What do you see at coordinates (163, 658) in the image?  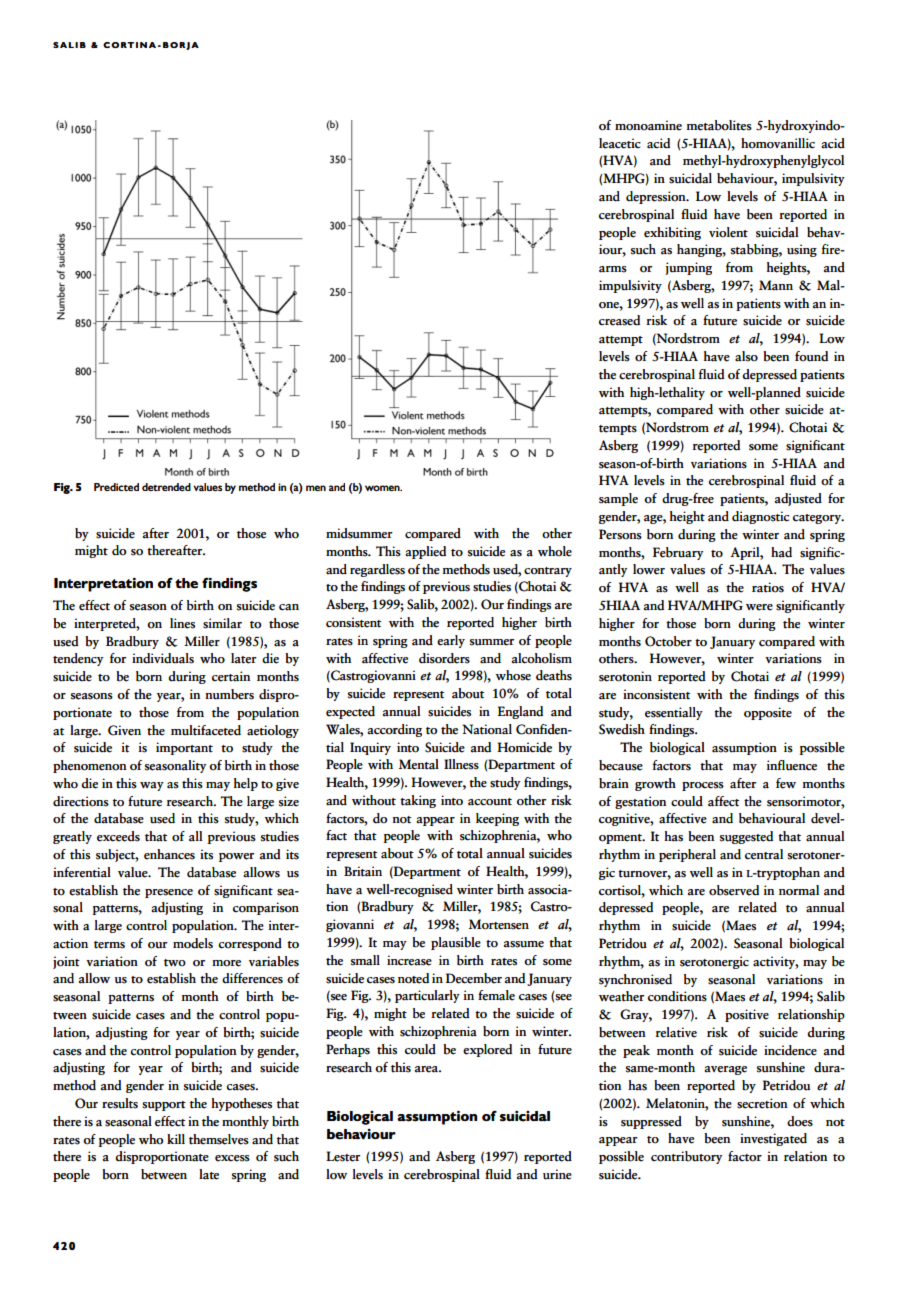 I see `individuals` at bounding box center [163, 658].
